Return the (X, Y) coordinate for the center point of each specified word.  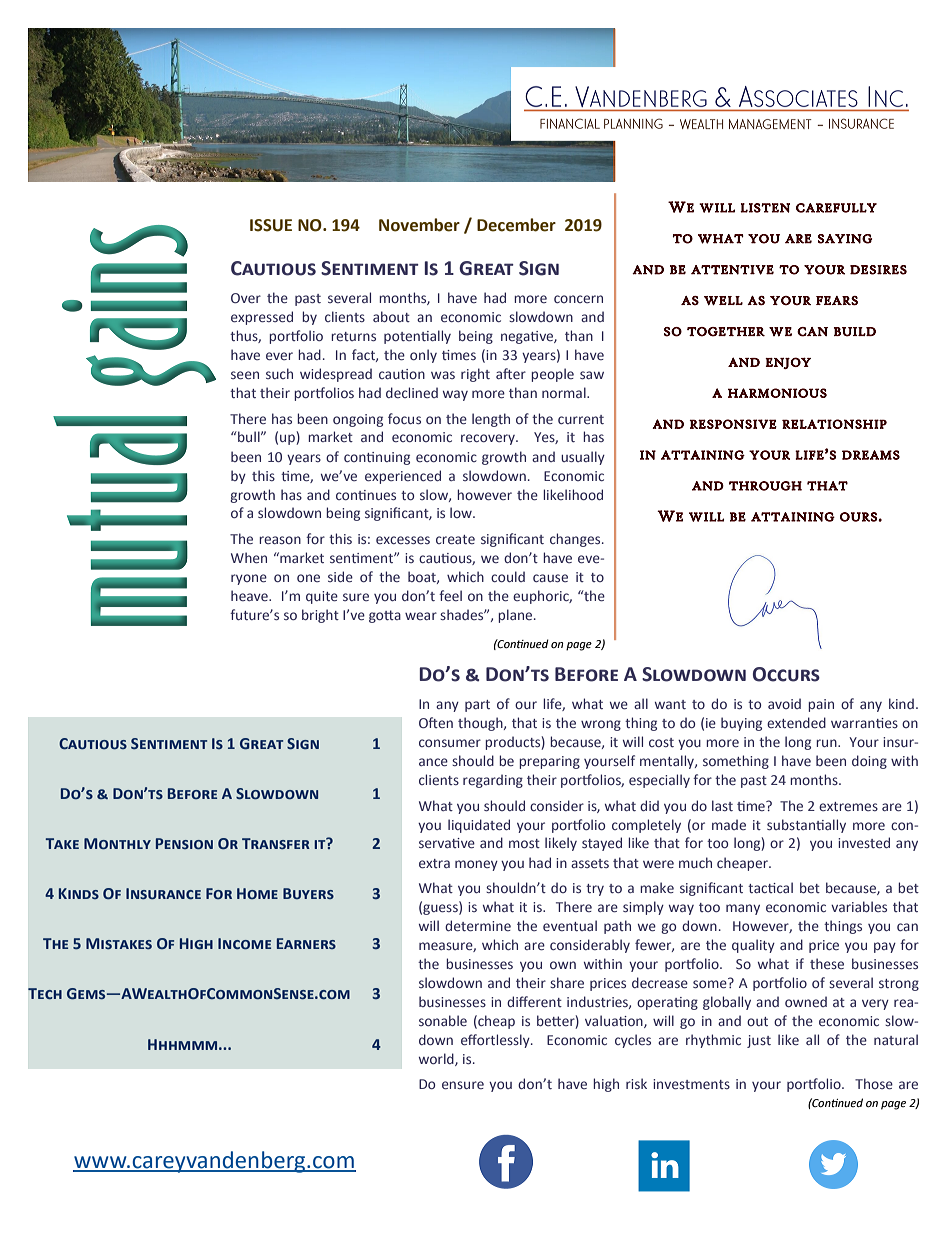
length (491, 420)
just (759, 1041)
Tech (45, 993)
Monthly (117, 843)
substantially (806, 826)
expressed (262, 318)
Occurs (786, 674)
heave (250, 595)
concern (578, 299)
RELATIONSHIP (834, 424)
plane (516, 616)
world (437, 1059)
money (476, 865)
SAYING (845, 239)
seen (245, 375)
